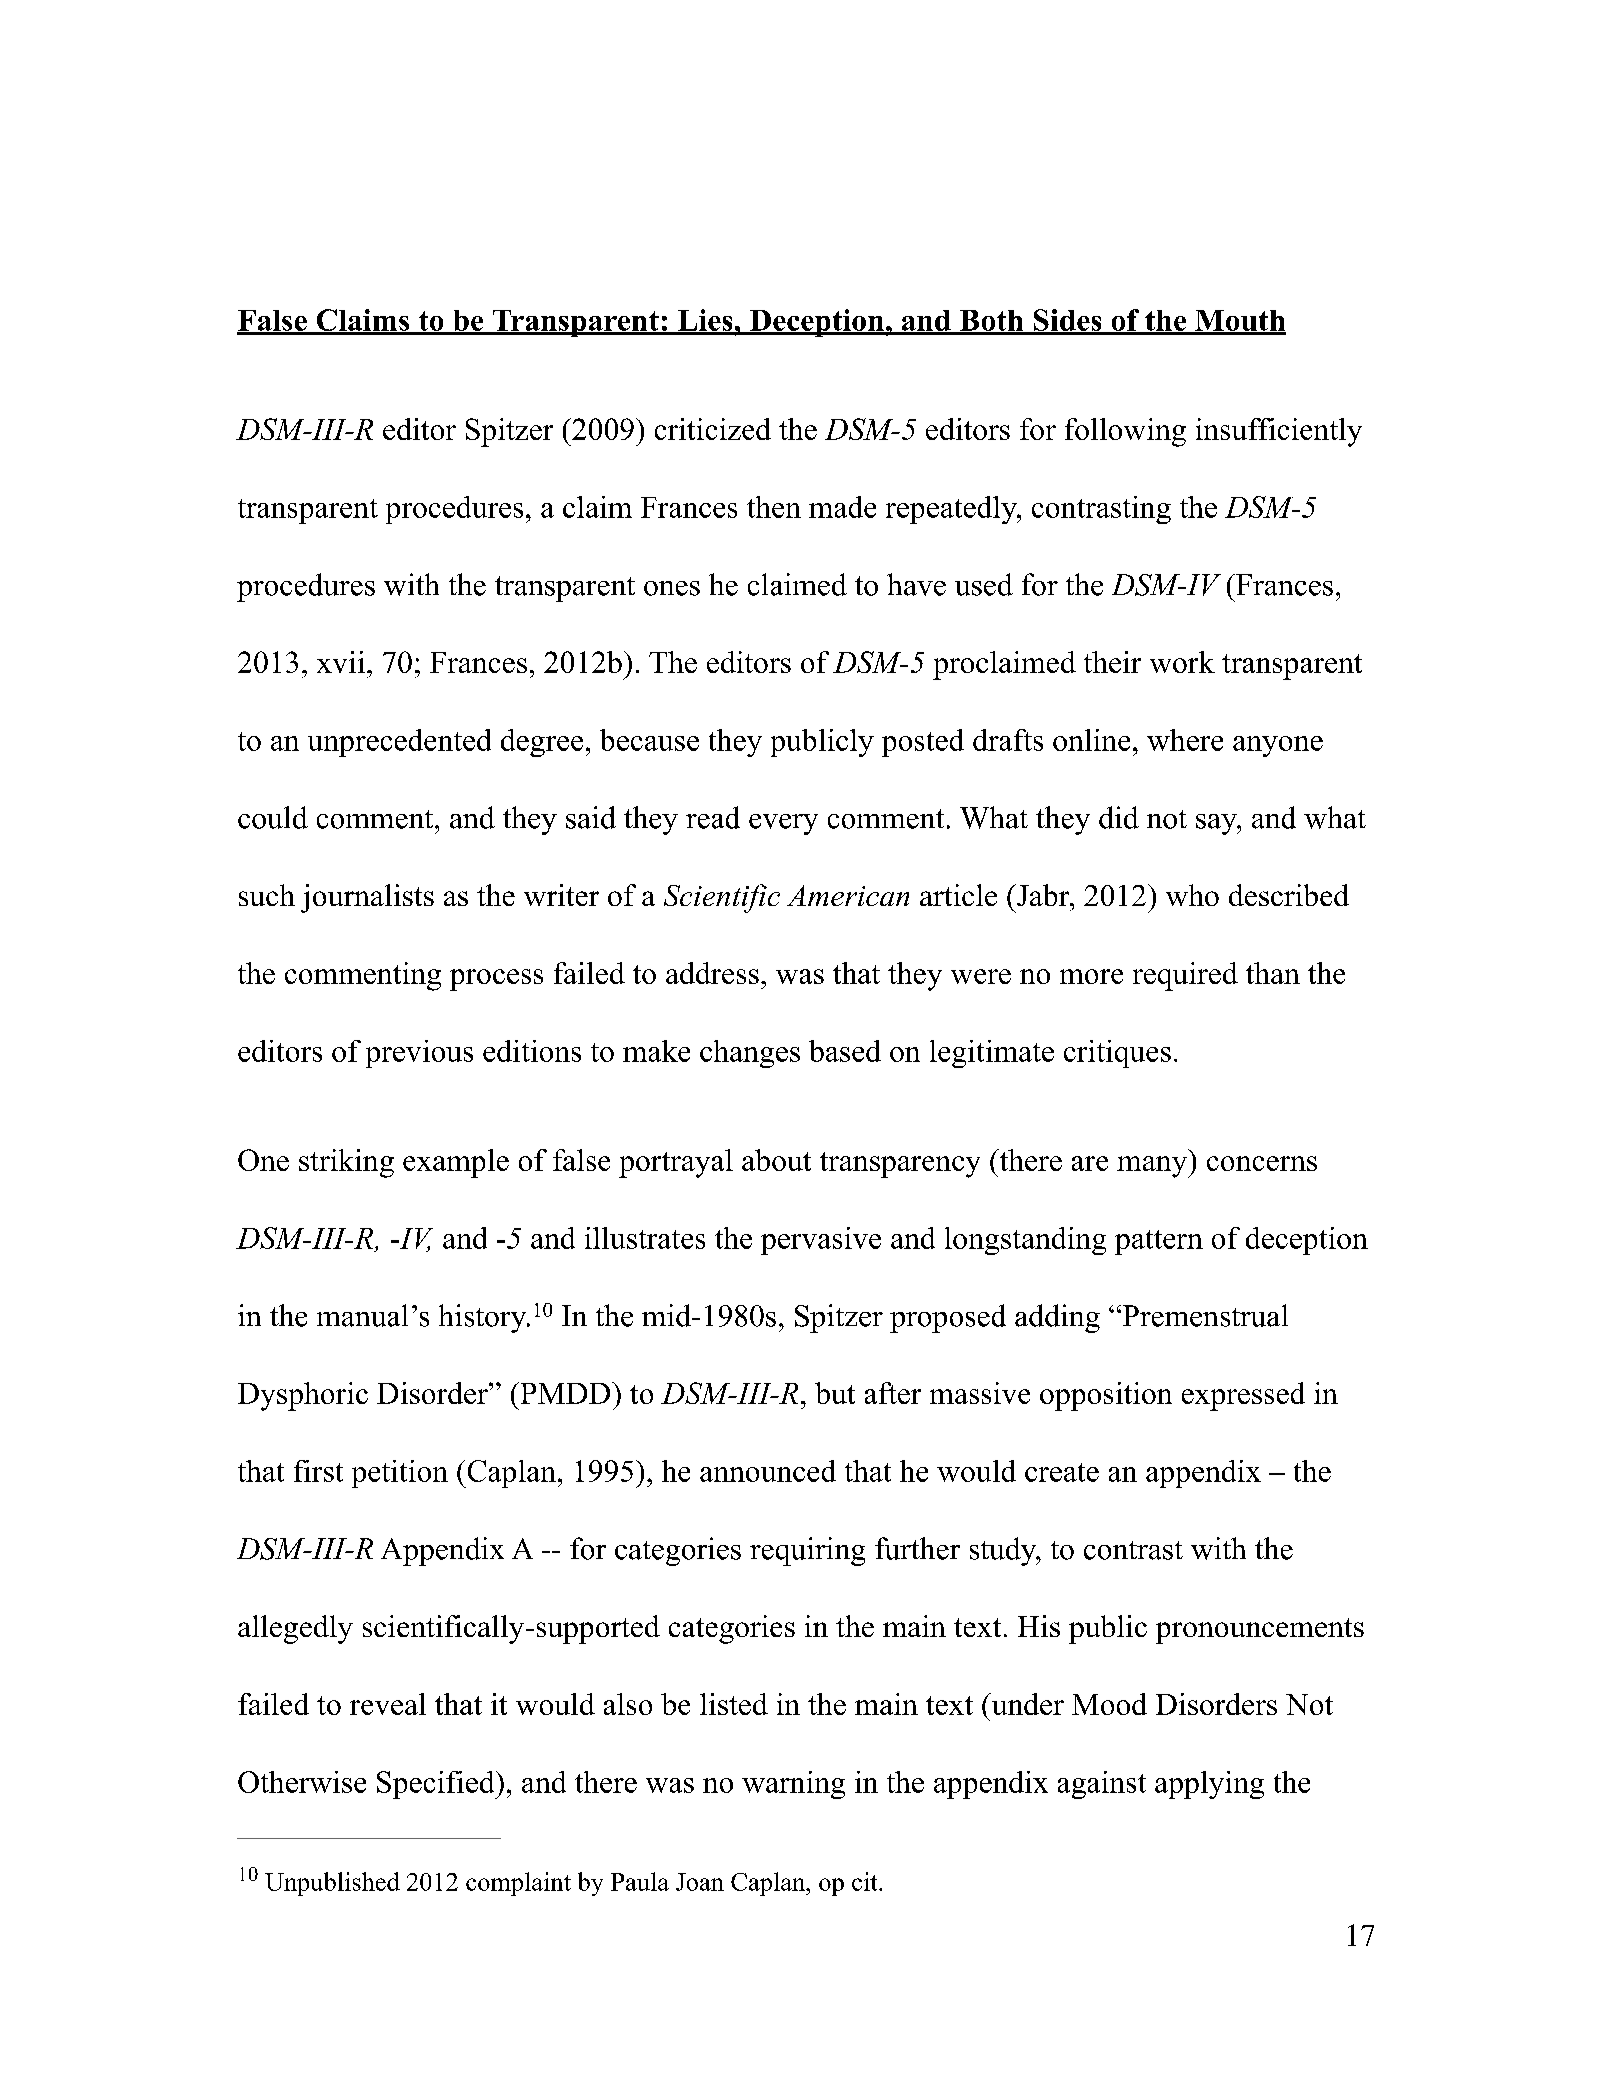 This page has height=2087, width=1613. I want to click on warning, so click(793, 1785).
